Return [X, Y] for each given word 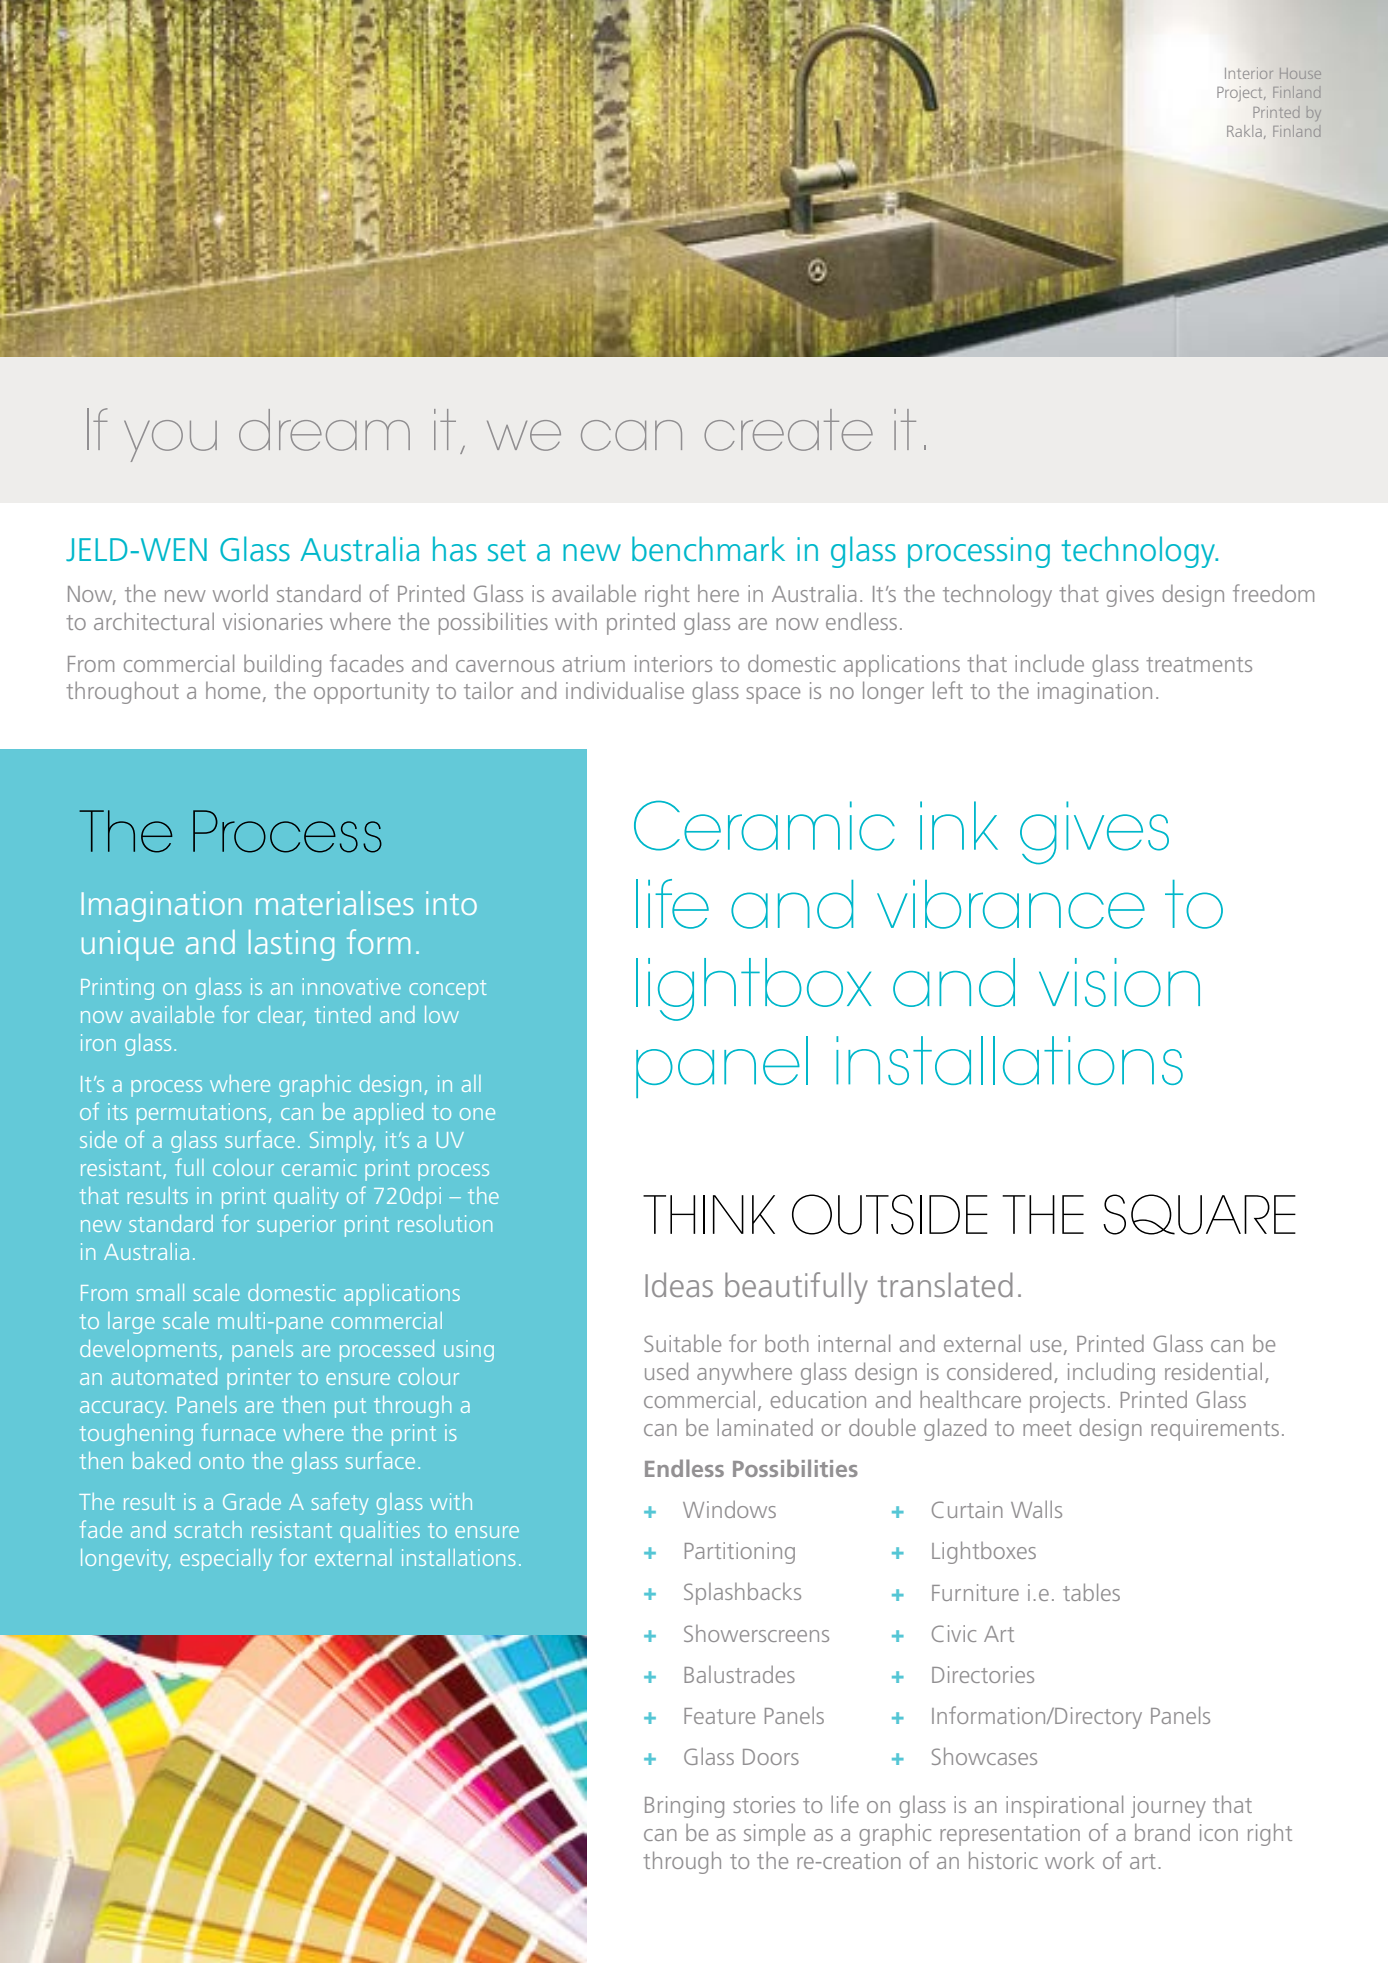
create [788, 430]
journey [1168, 1807]
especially [226, 1560]
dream [324, 430]
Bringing [684, 1807]
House [1300, 73]
